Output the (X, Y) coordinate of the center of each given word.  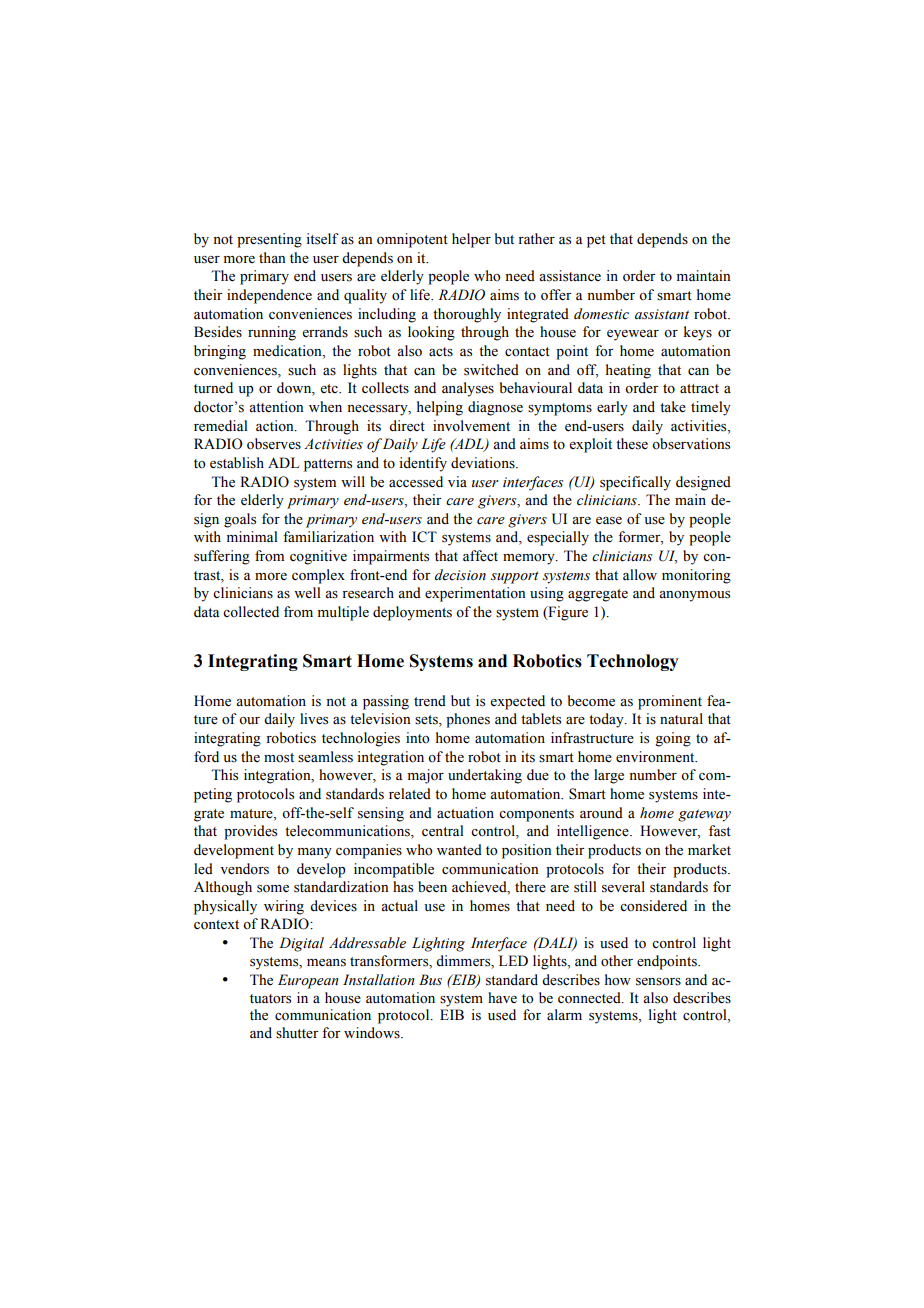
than (272, 257)
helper (471, 240)
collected (251, 612)
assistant (662, 314)
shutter (297, 1033)
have (502, 997)
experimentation (475, 594)
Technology (633, 662)
